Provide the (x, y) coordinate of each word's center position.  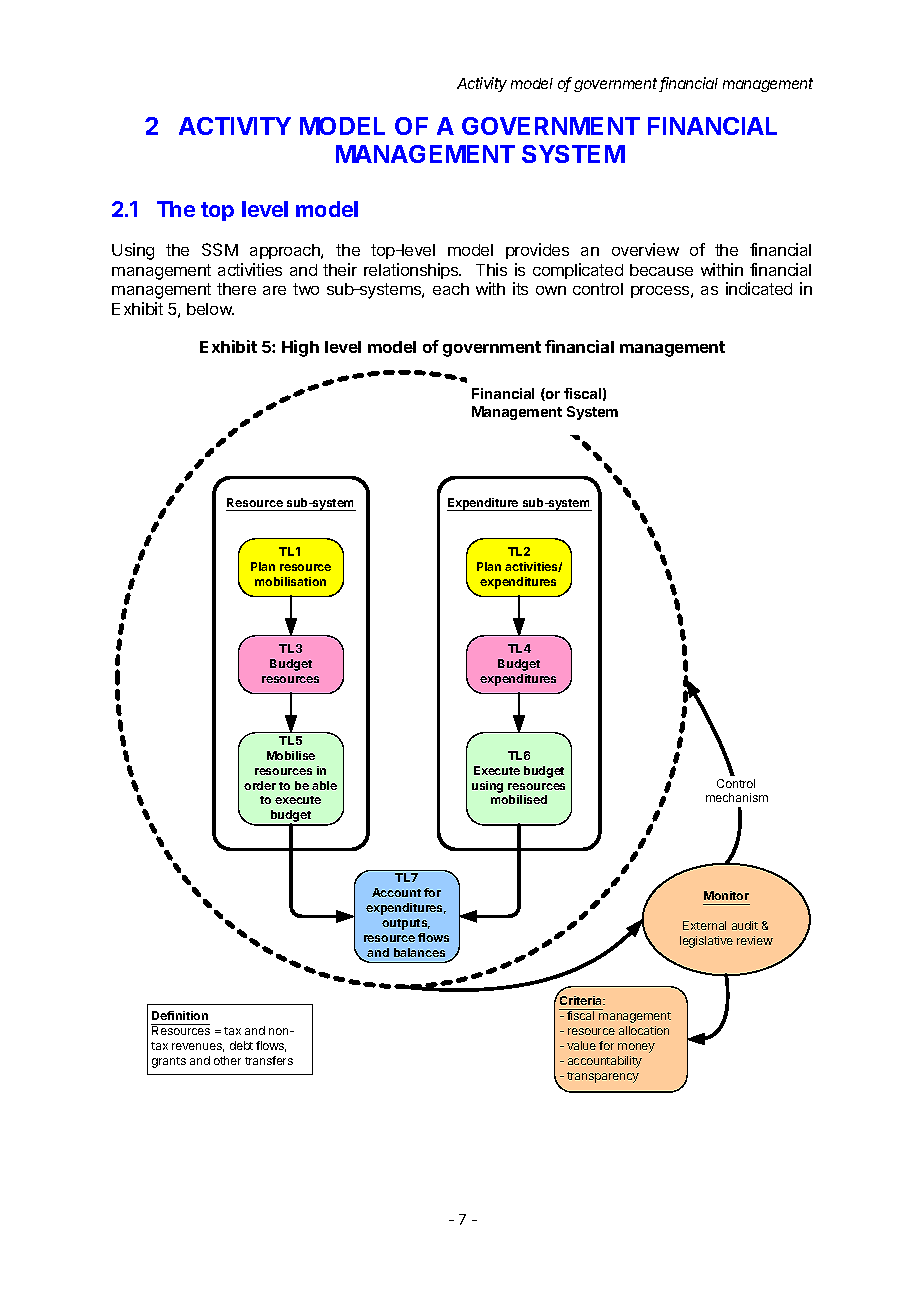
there (236, 289)
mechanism (737, 797)
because (661, 270)
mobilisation (290, 581)
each (451, 289)
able (324, 785)
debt (241, 1045)
